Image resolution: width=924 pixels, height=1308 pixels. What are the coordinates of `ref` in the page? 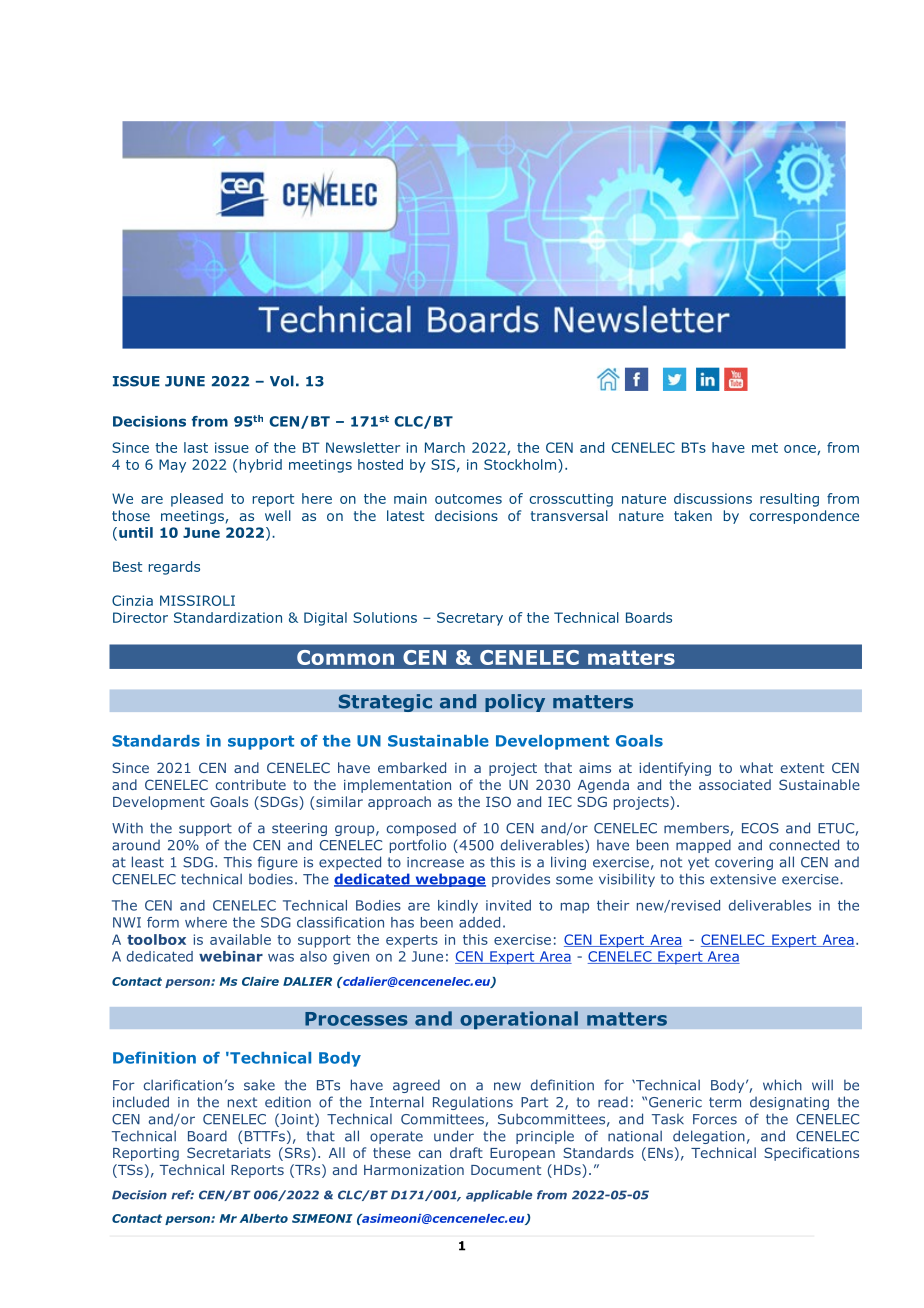 It's located at (182, 1195).
